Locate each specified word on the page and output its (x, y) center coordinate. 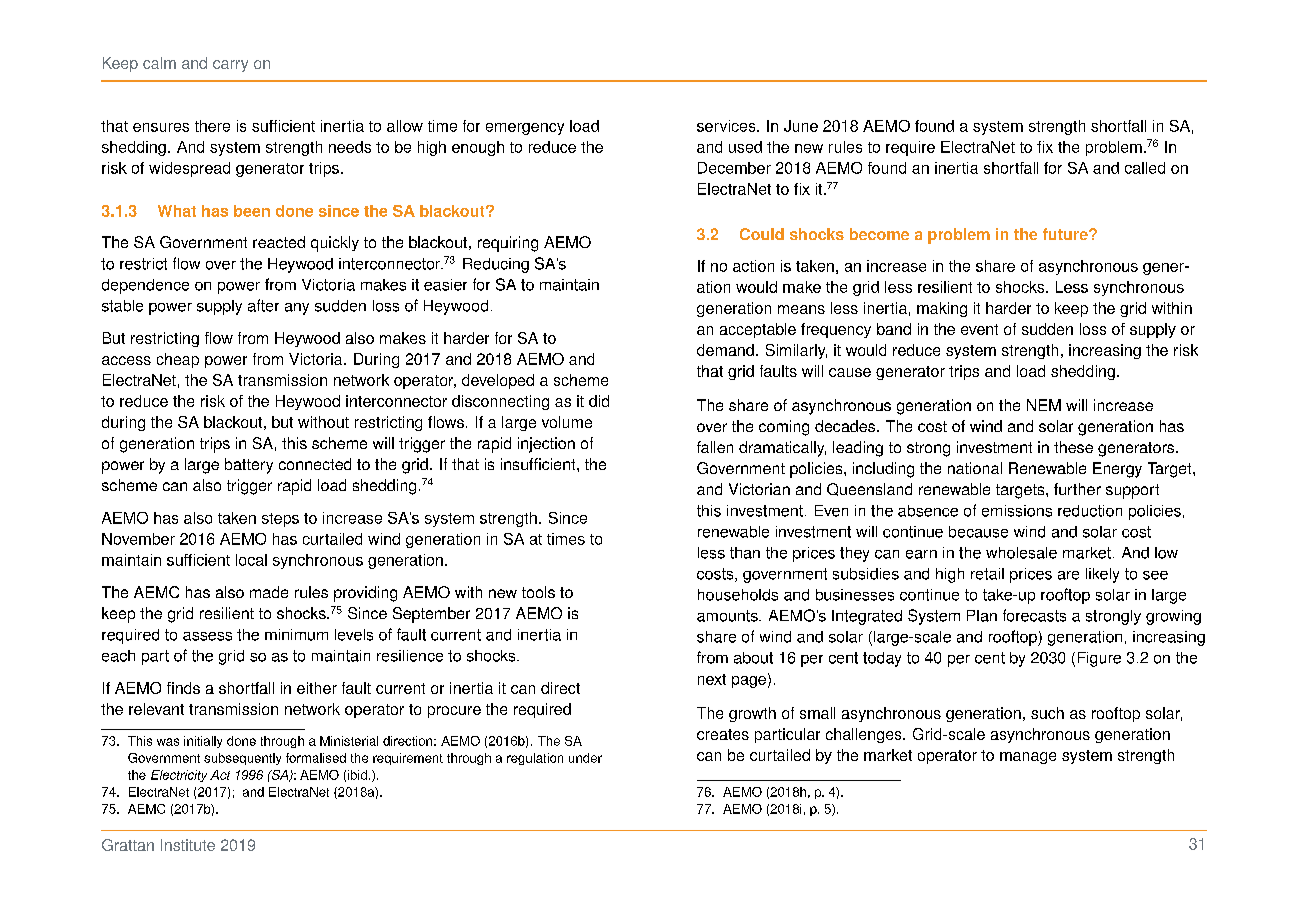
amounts (728, 616)
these (1073, 447)
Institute (188, 845)
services (727, 126)
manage (1028, 758)
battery (249, 466)
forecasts (1034, 615)
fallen (715, 447)
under (585, 758)
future (1066, 234)
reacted (279, 242)
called (1145, 168)
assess (207, 636)
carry (230, 66)
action (753, 266)
